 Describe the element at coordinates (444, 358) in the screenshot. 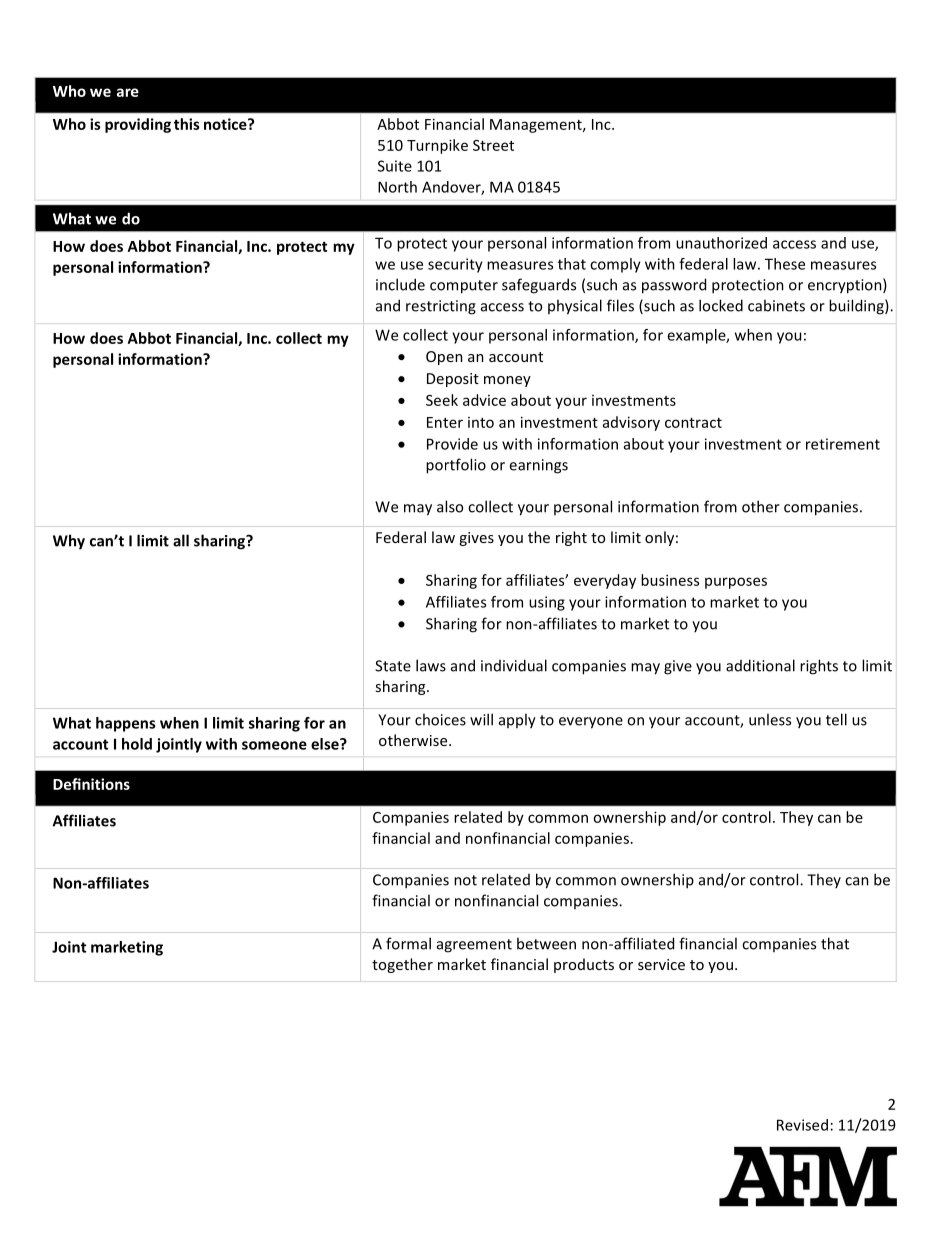

I see `Open` at that location.
